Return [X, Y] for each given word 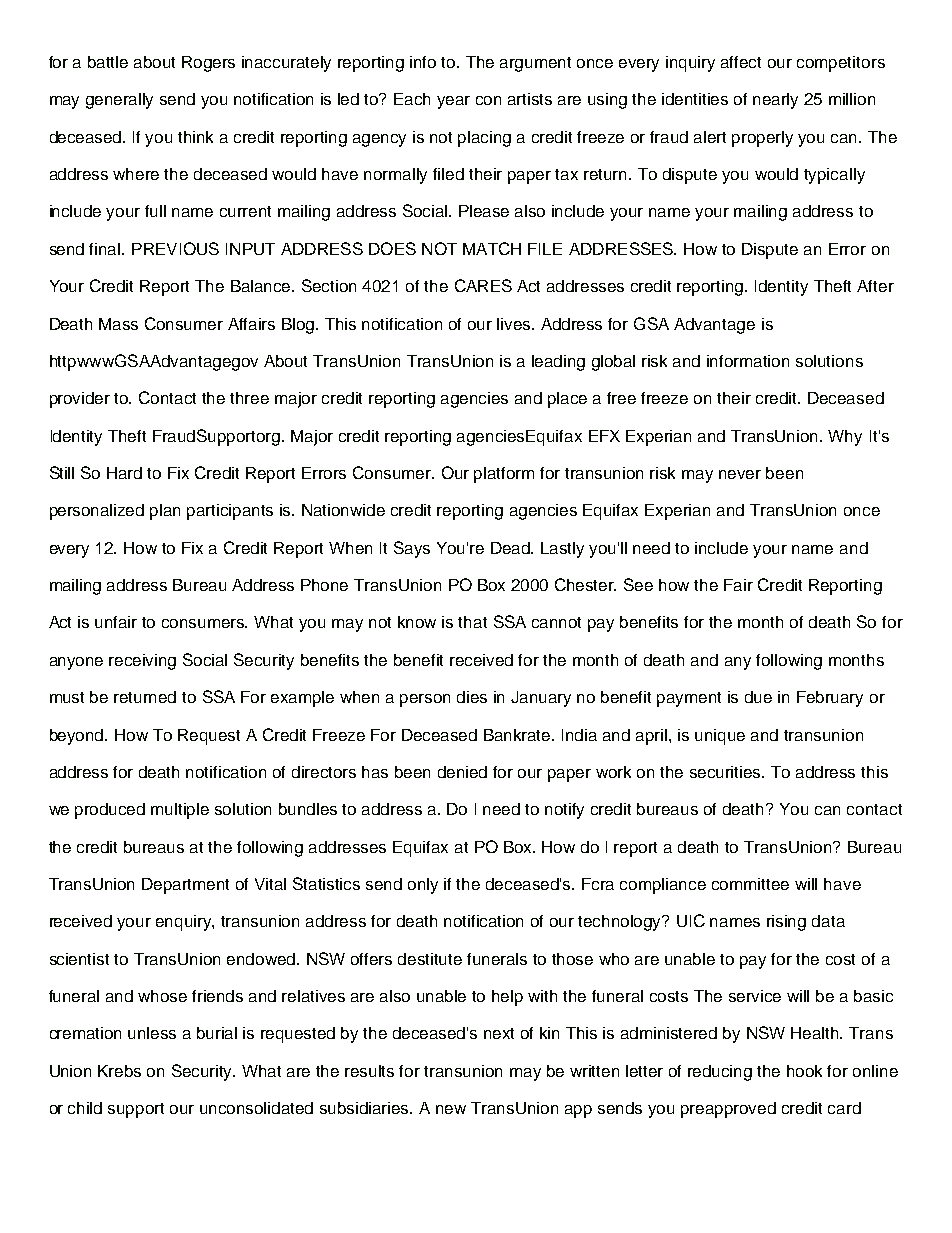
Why [845, 438]
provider [80, 400]
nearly [775, 101]
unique [720, 737]
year [453, 102]
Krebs [119, 1071]
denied [462, 772]
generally [119, 101]
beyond [78, 737]
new [451, 1109]
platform [504, 475]
